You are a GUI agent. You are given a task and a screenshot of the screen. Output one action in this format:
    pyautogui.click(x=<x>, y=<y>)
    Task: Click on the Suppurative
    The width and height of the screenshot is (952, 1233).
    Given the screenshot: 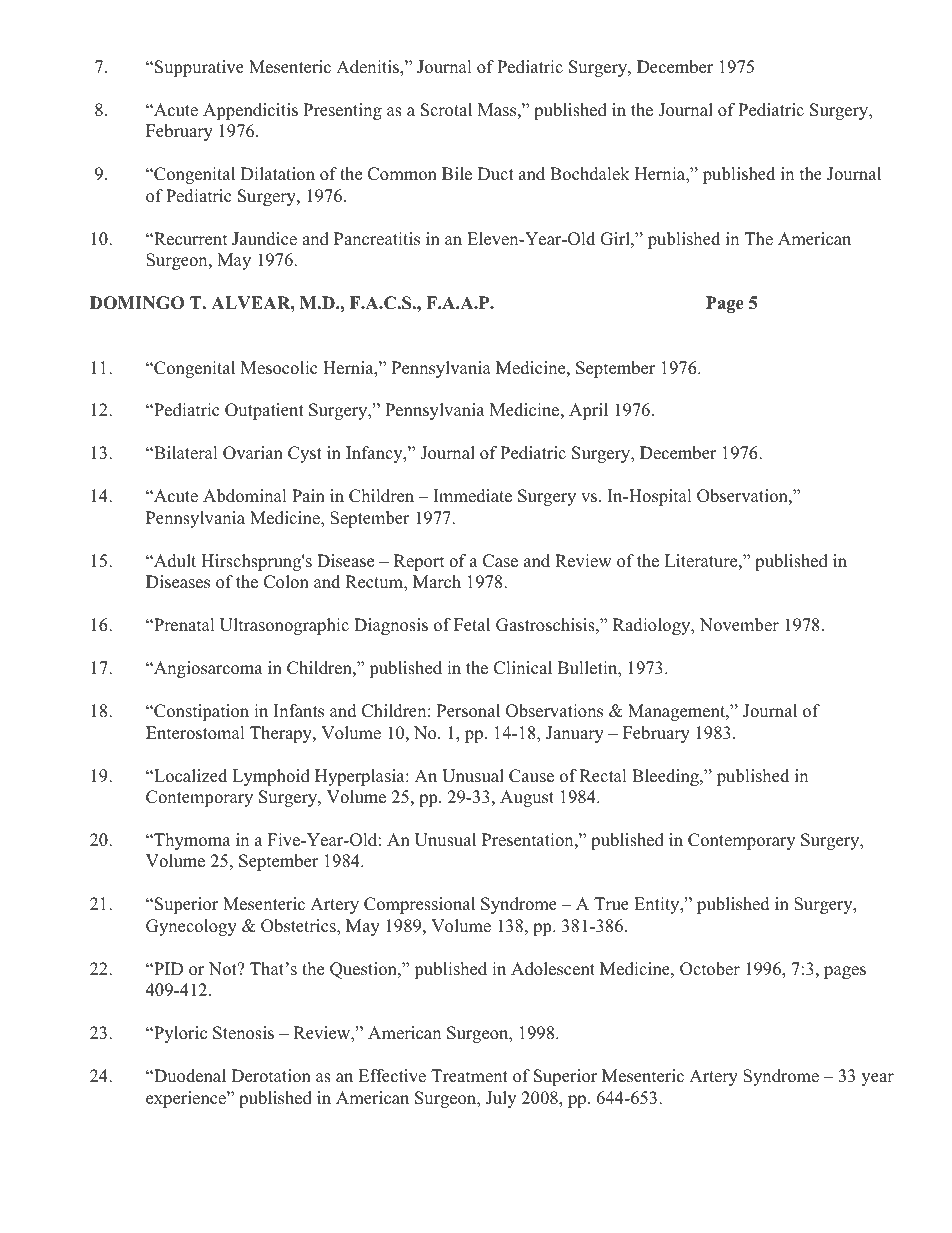 What is the action you would take?
    pyautogui.click(x=199, y=68)
